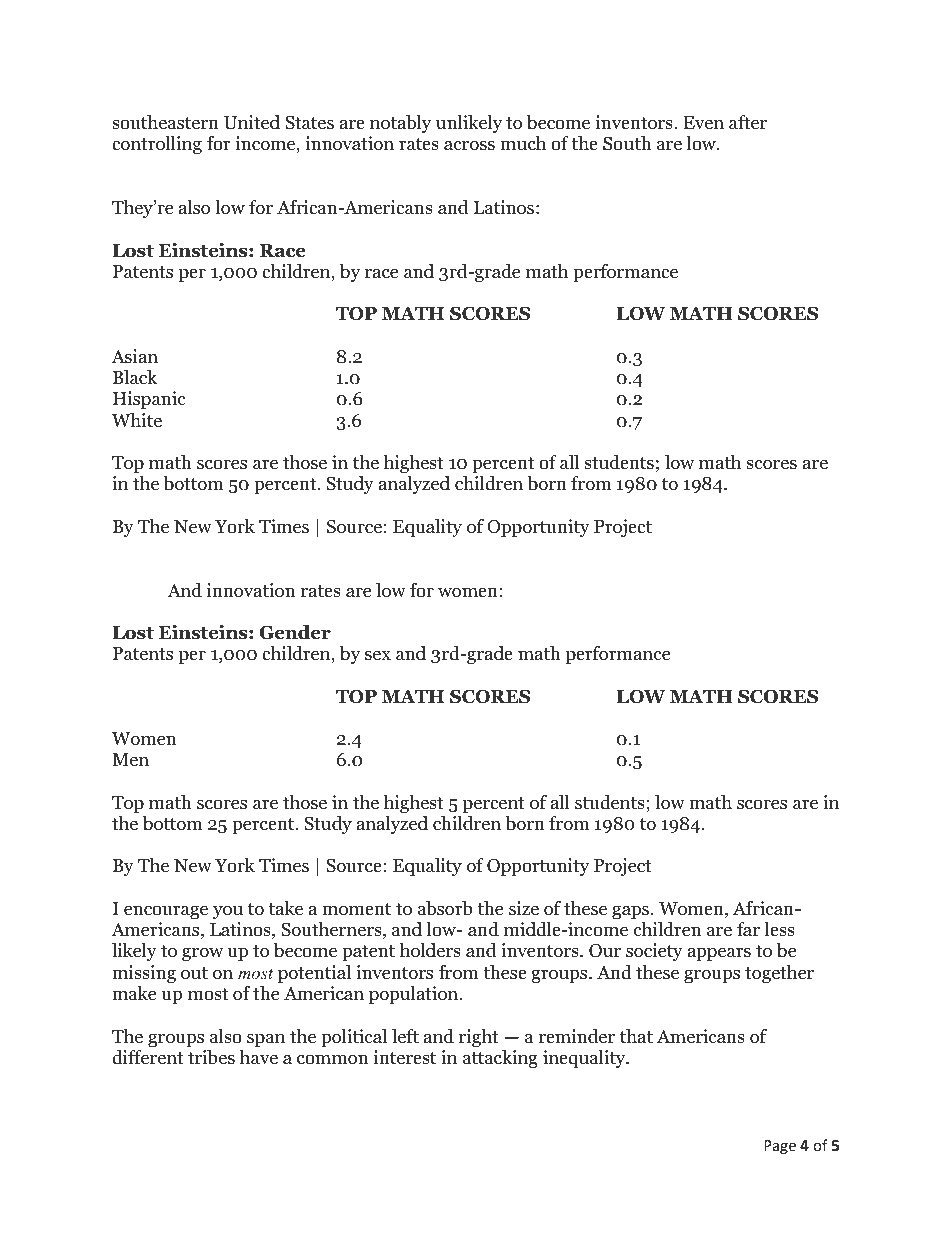 The image size is (952, 1233). What do you see at coordinates (500, 1059) in the document?
I see `attacking` at bounding box center [500, 1059].
